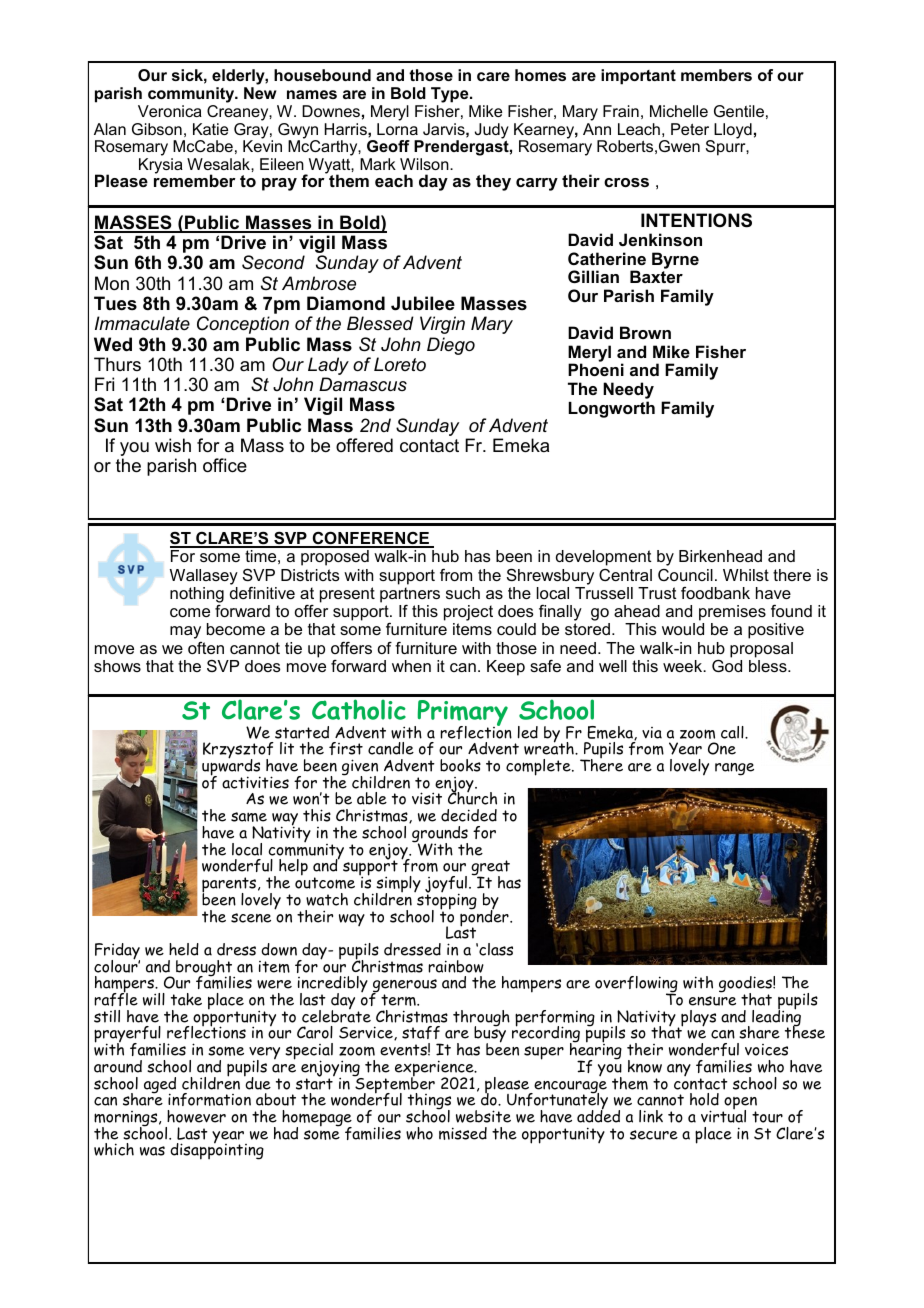 The height and width of the screenshot is (1308, 924). Describe the element at coordinates (732, 132) in the screenshot. I see `Lloyd` at that location.
